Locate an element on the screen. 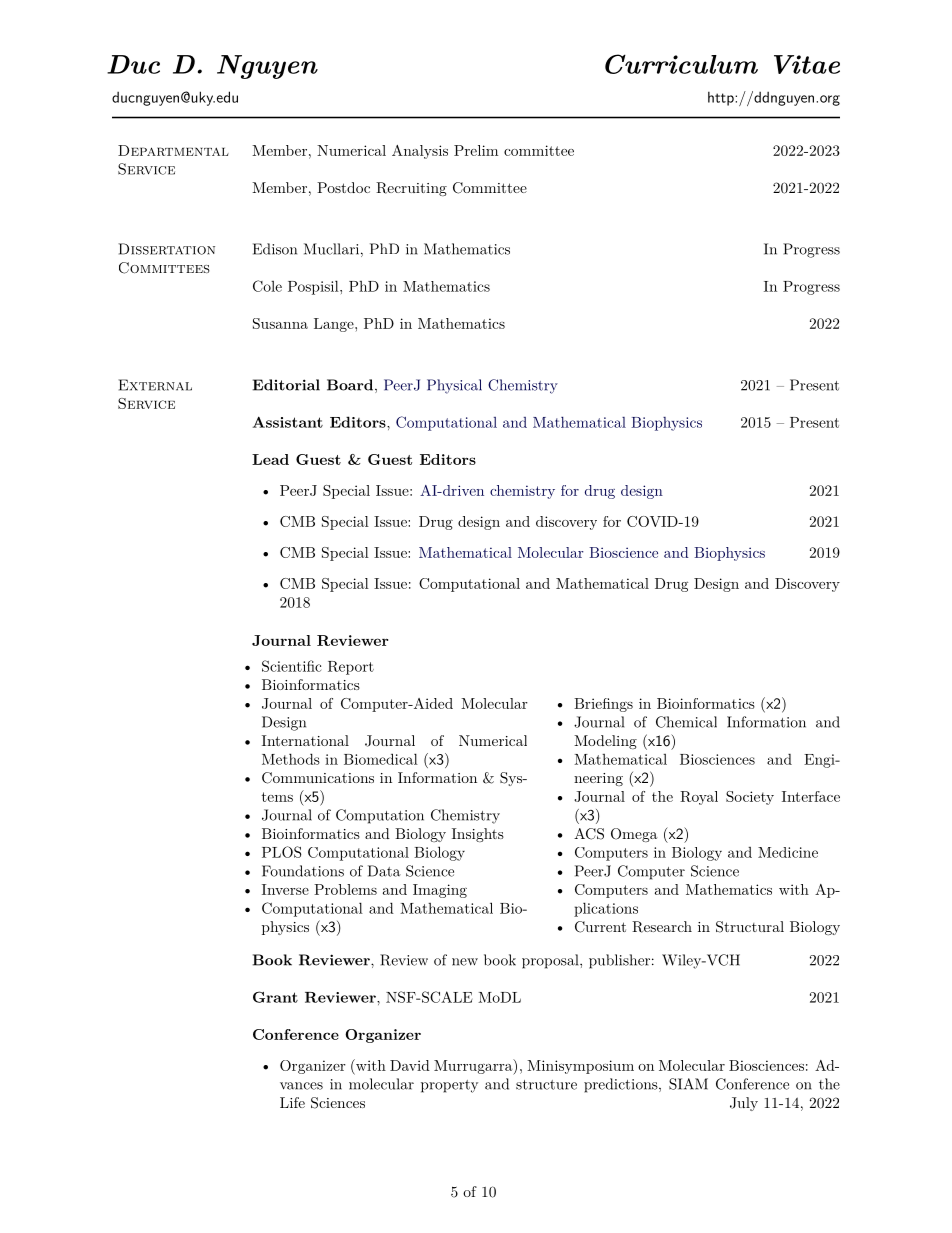 The width and height of the screenshot is (952, 1233). PLOS is located at coordinates (281, 852).
